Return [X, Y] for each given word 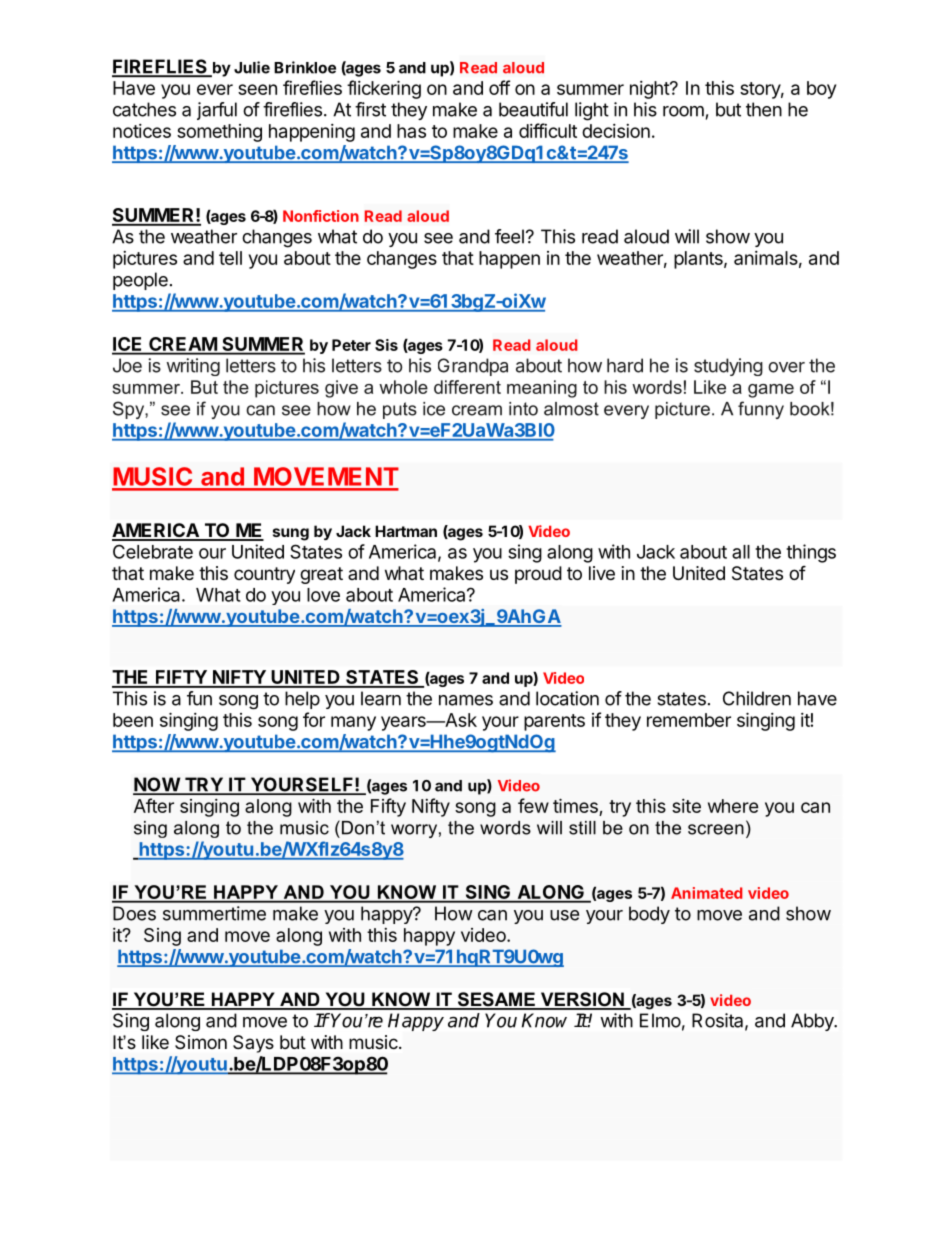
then [764, 109]
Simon [201, 1042]
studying [728, 367]
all [741, 552]
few [533, 805]
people [140, 281]
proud [538, 575]
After [154, 805]
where [733, 806]
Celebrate [153, 551]
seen [257, 89]
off [499, 87]
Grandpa [473, 367]
